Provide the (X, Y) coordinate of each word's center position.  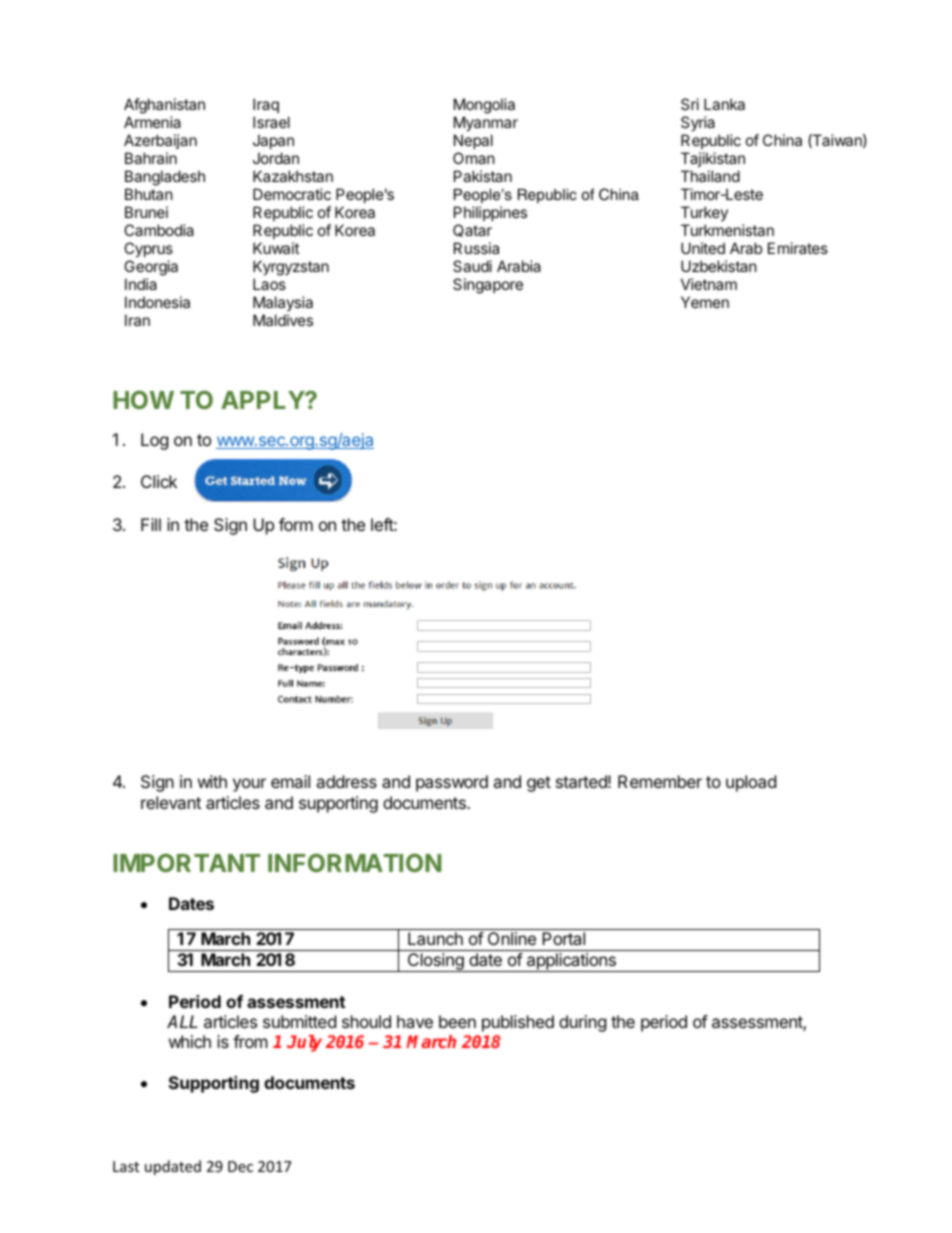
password (452, 783)
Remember (660, 781)
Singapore (488, 286)
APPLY (263, 400)
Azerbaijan (160, 141)
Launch (435, 938)
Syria (698, 123)
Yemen (705, 302)
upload (751, 783)
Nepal (473, 141)
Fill (151, 524)
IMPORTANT (186, 862)
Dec (240, 1166)
